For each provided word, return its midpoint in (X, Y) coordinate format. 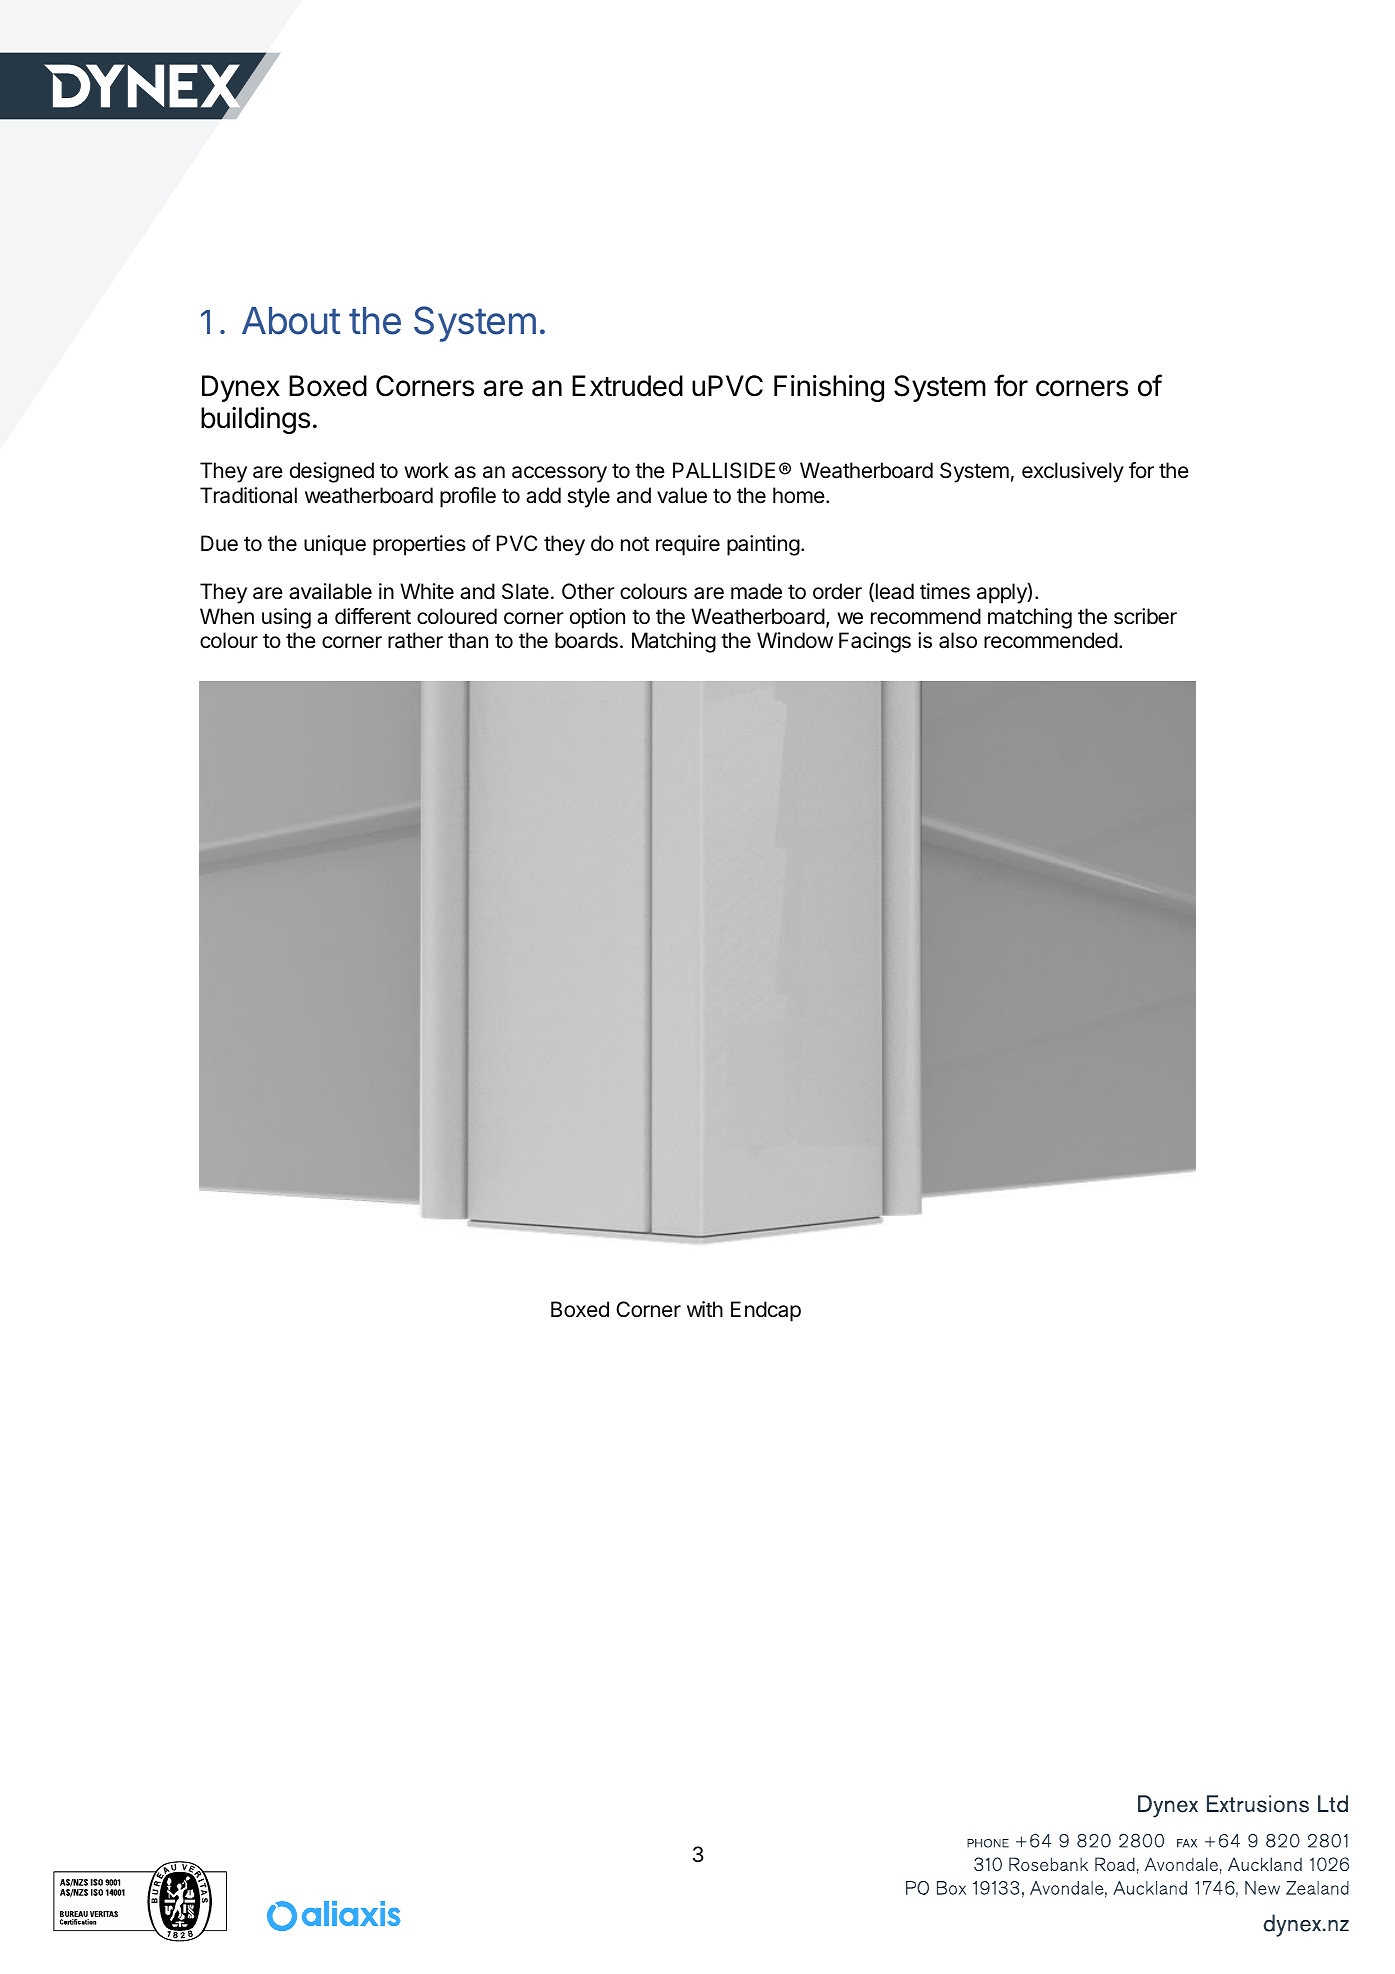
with (705, 1309)
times (945, 591)
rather (415, 640)
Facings (875, 642)
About (291, 321)
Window (795, 640)
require (688, 545)
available (330, 591)
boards (586, 640)
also (958, 640)
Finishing (829, 388)
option (597, 618)
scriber (1145, 616)
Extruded (627, 386)
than (468, 640)
